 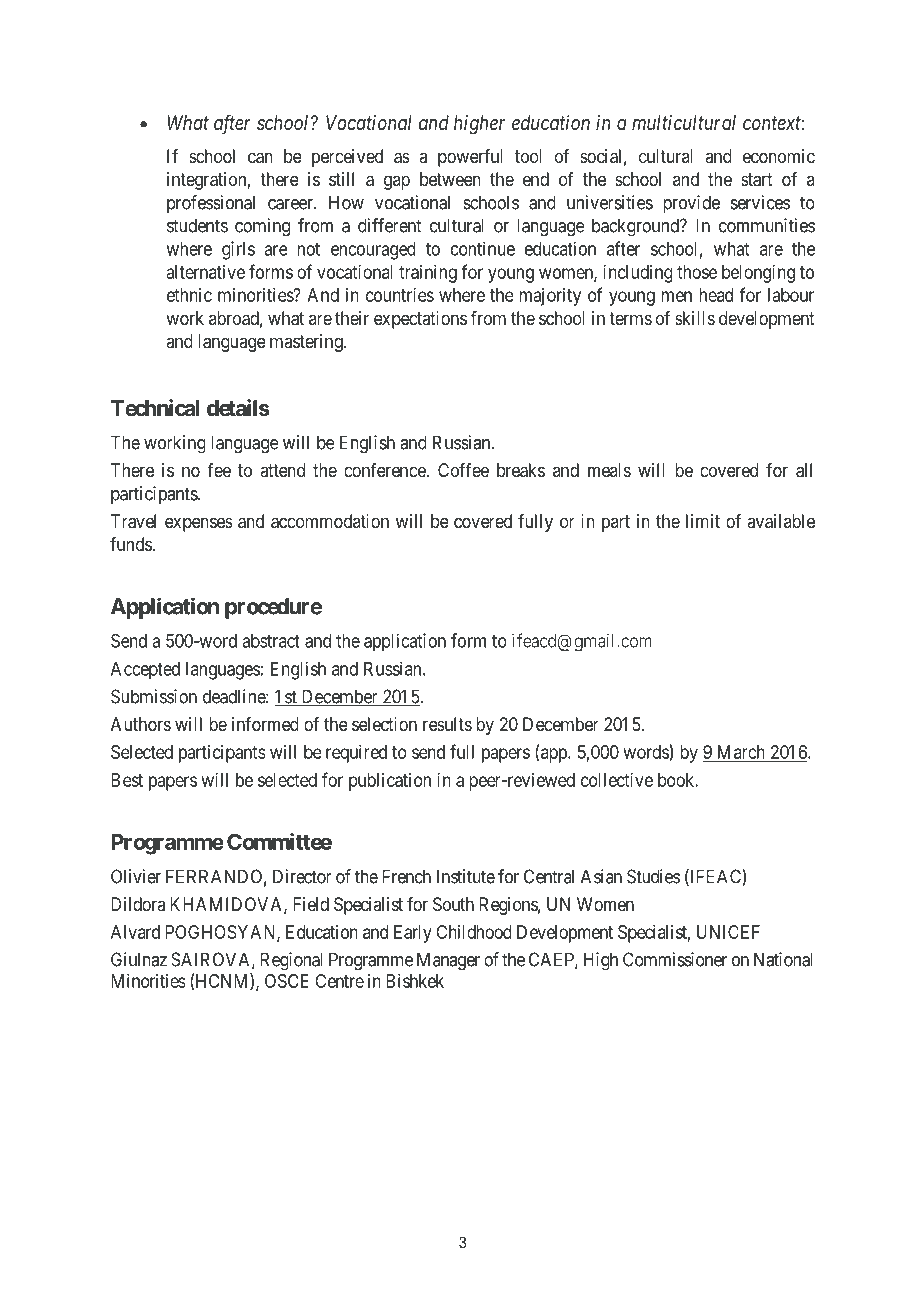 I want to click on between, so click(x=450, y=179).
